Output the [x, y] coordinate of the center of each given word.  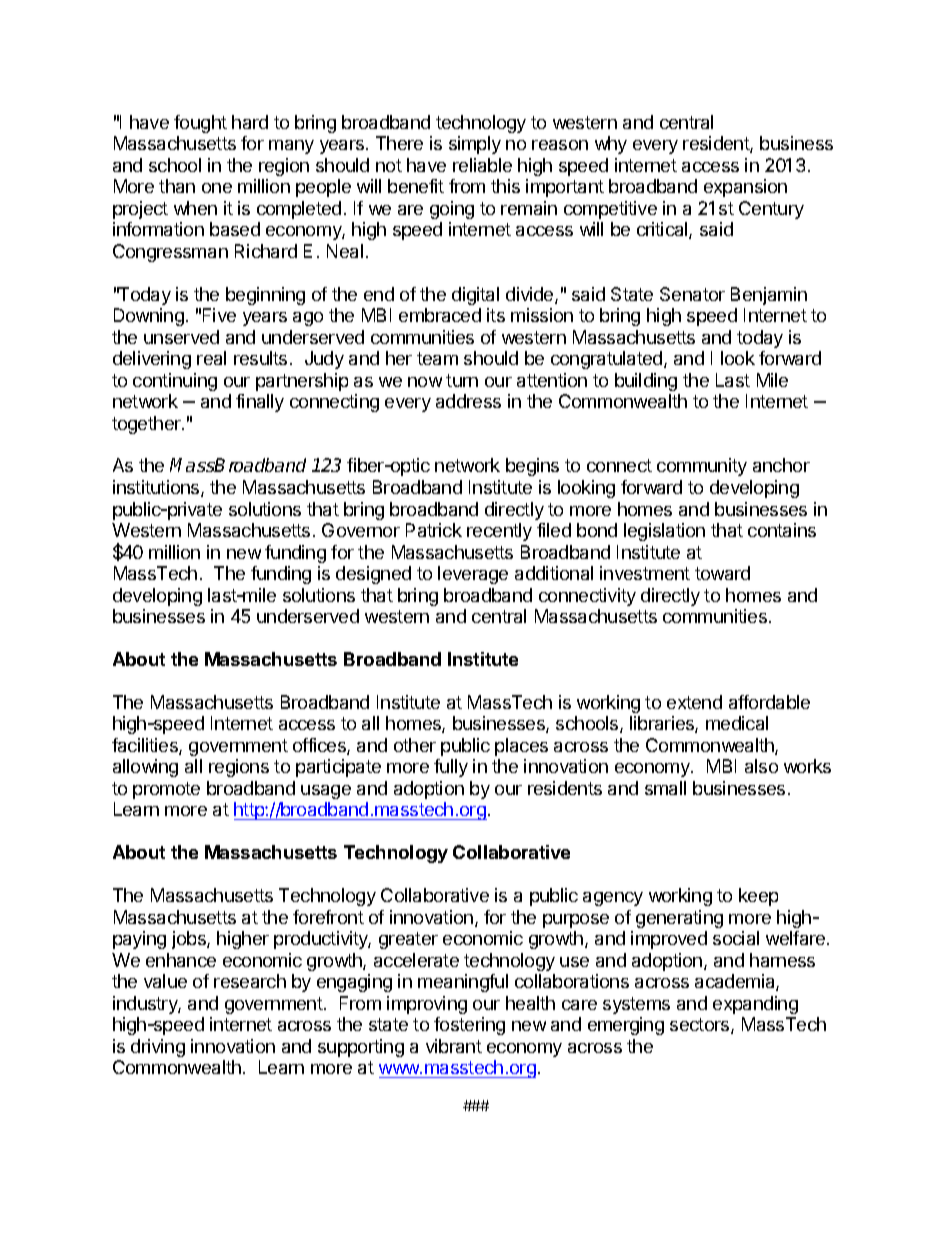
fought [200, 124]
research [250, 981]
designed [373, 575]
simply [475, 145]
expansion [745, 188]
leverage [473, 575]
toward [722, 573]
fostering [469, 1026]
